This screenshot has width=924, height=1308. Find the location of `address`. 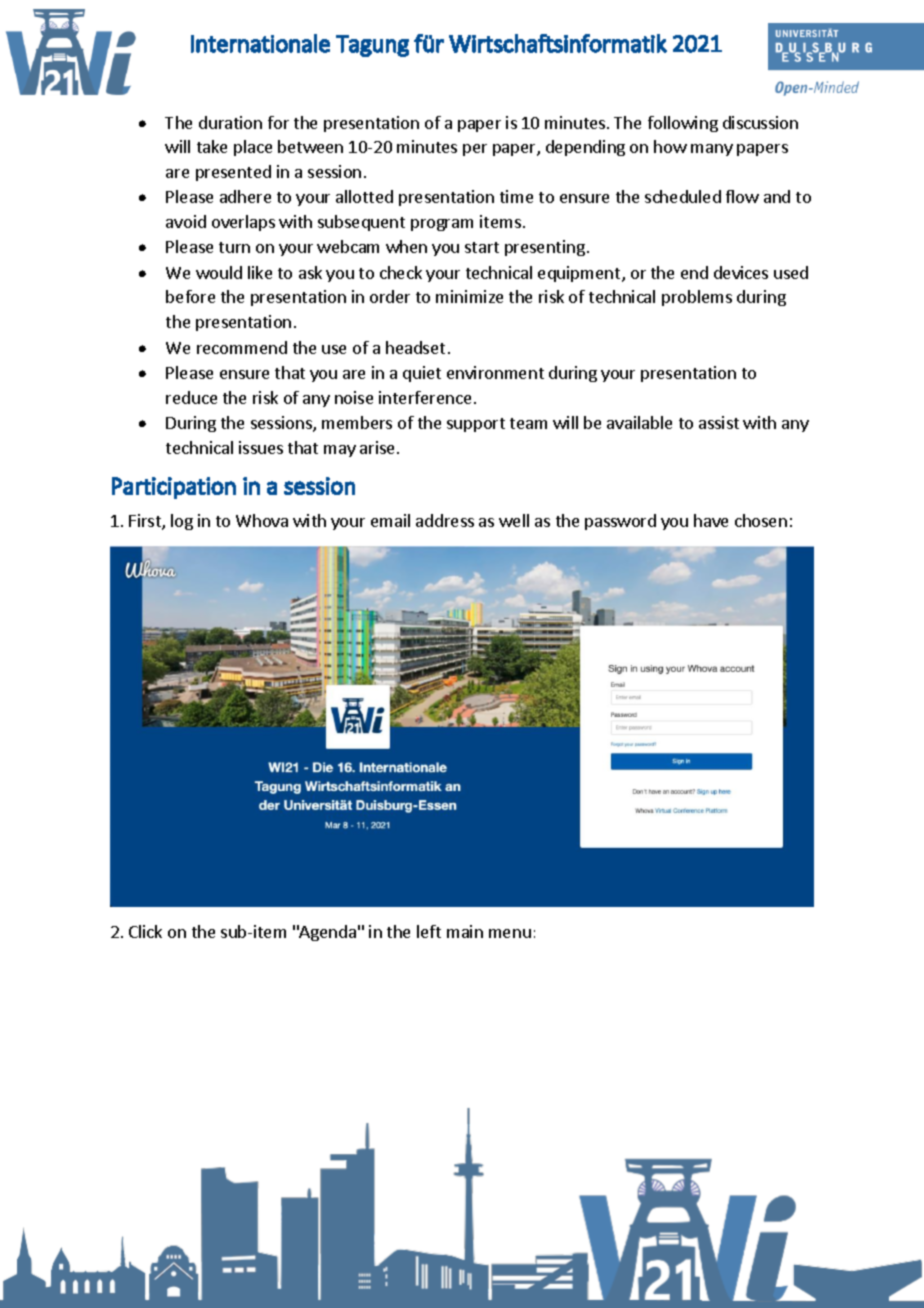

address is located at coordinates (445, 520).
